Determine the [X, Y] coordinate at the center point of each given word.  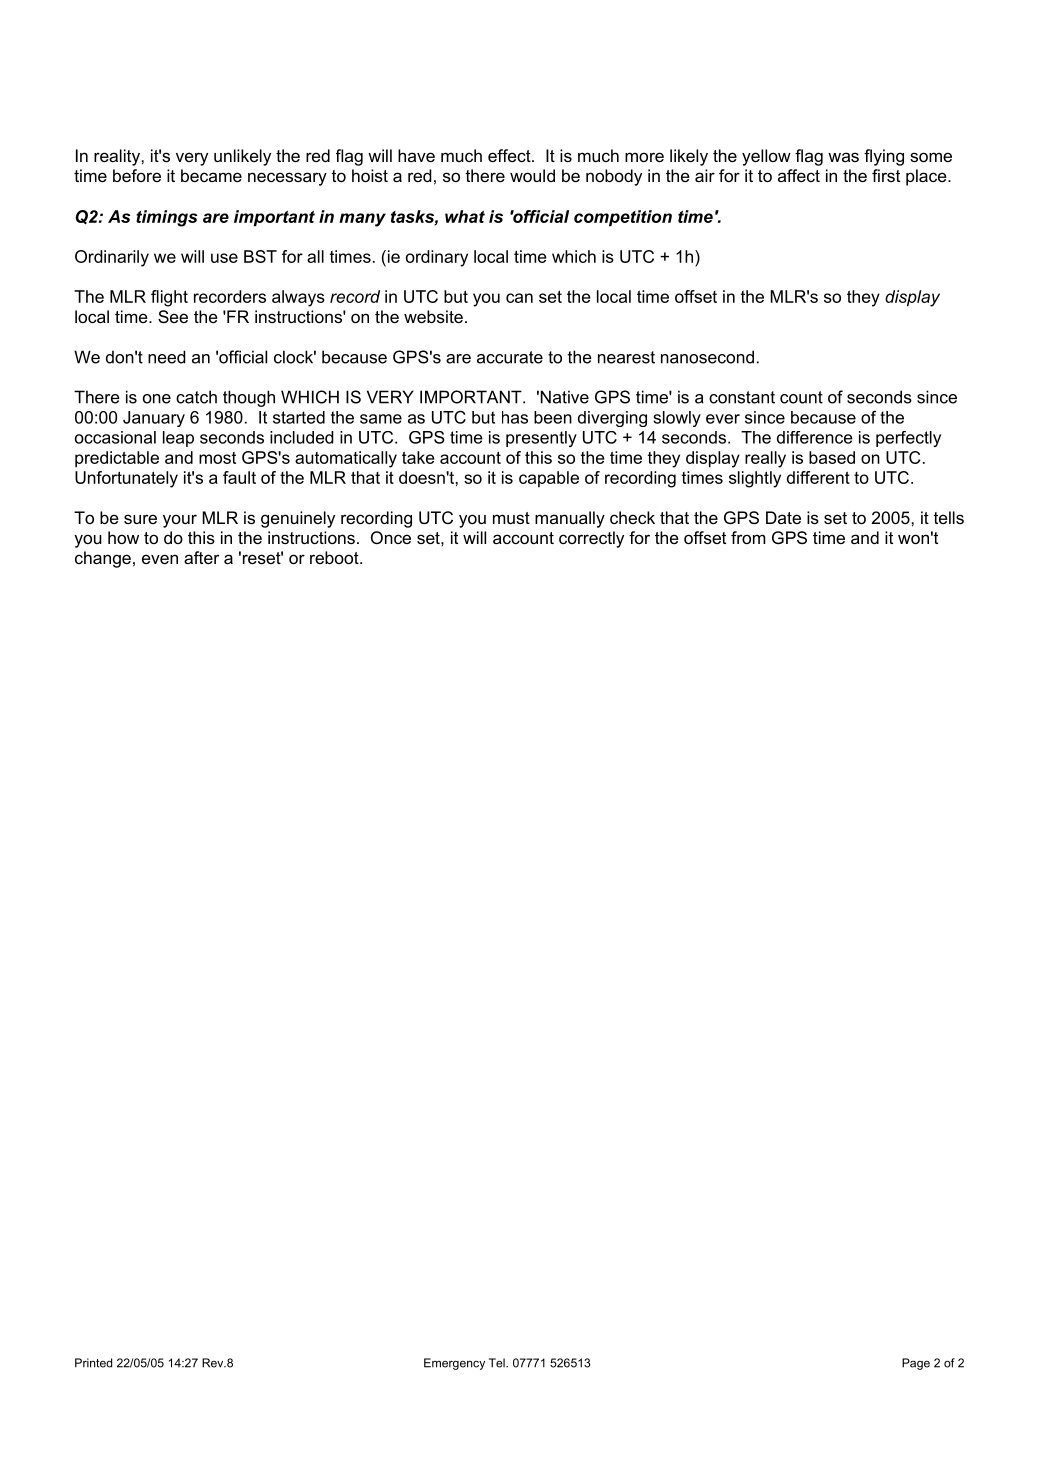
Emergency [454, 1364]
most [217, 458]
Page [916, 1364]
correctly [591, 539]
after [201, 557]
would [532, 175]
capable [549, 479]
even [160, 559]
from [748, 537]
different [818, 477]
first [886, 175]
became [211, 175]
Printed [93, 1363]
